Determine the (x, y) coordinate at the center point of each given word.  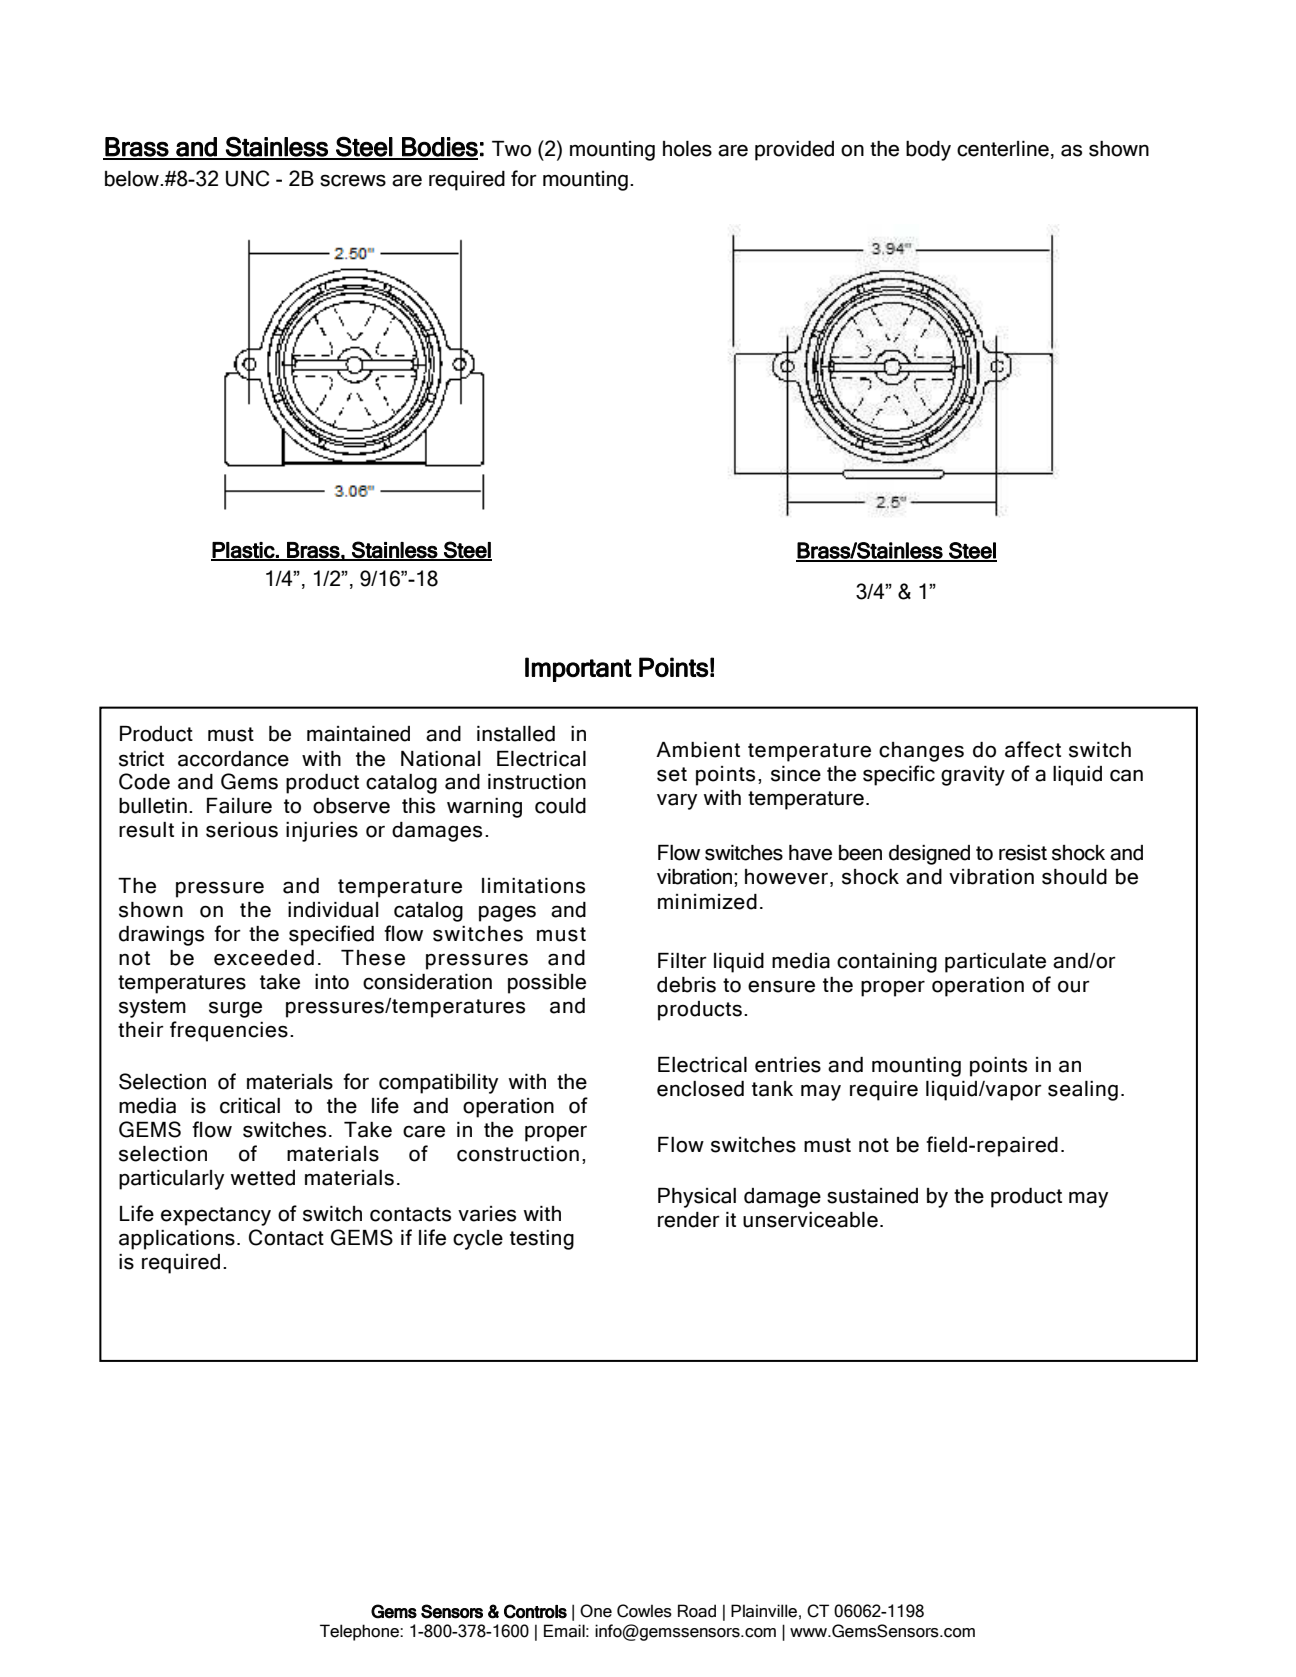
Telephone (360, 1632)
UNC (247, 178)
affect (1033, 749)
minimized (707, 902)
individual (333, 910)
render (689, 1220)
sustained (872, 1196)
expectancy (216, 1216)
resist (1023, 853)
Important (578, 669)
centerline (1003, 149)
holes (687, 149)
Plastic (243, 551)
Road (697, 1611)
